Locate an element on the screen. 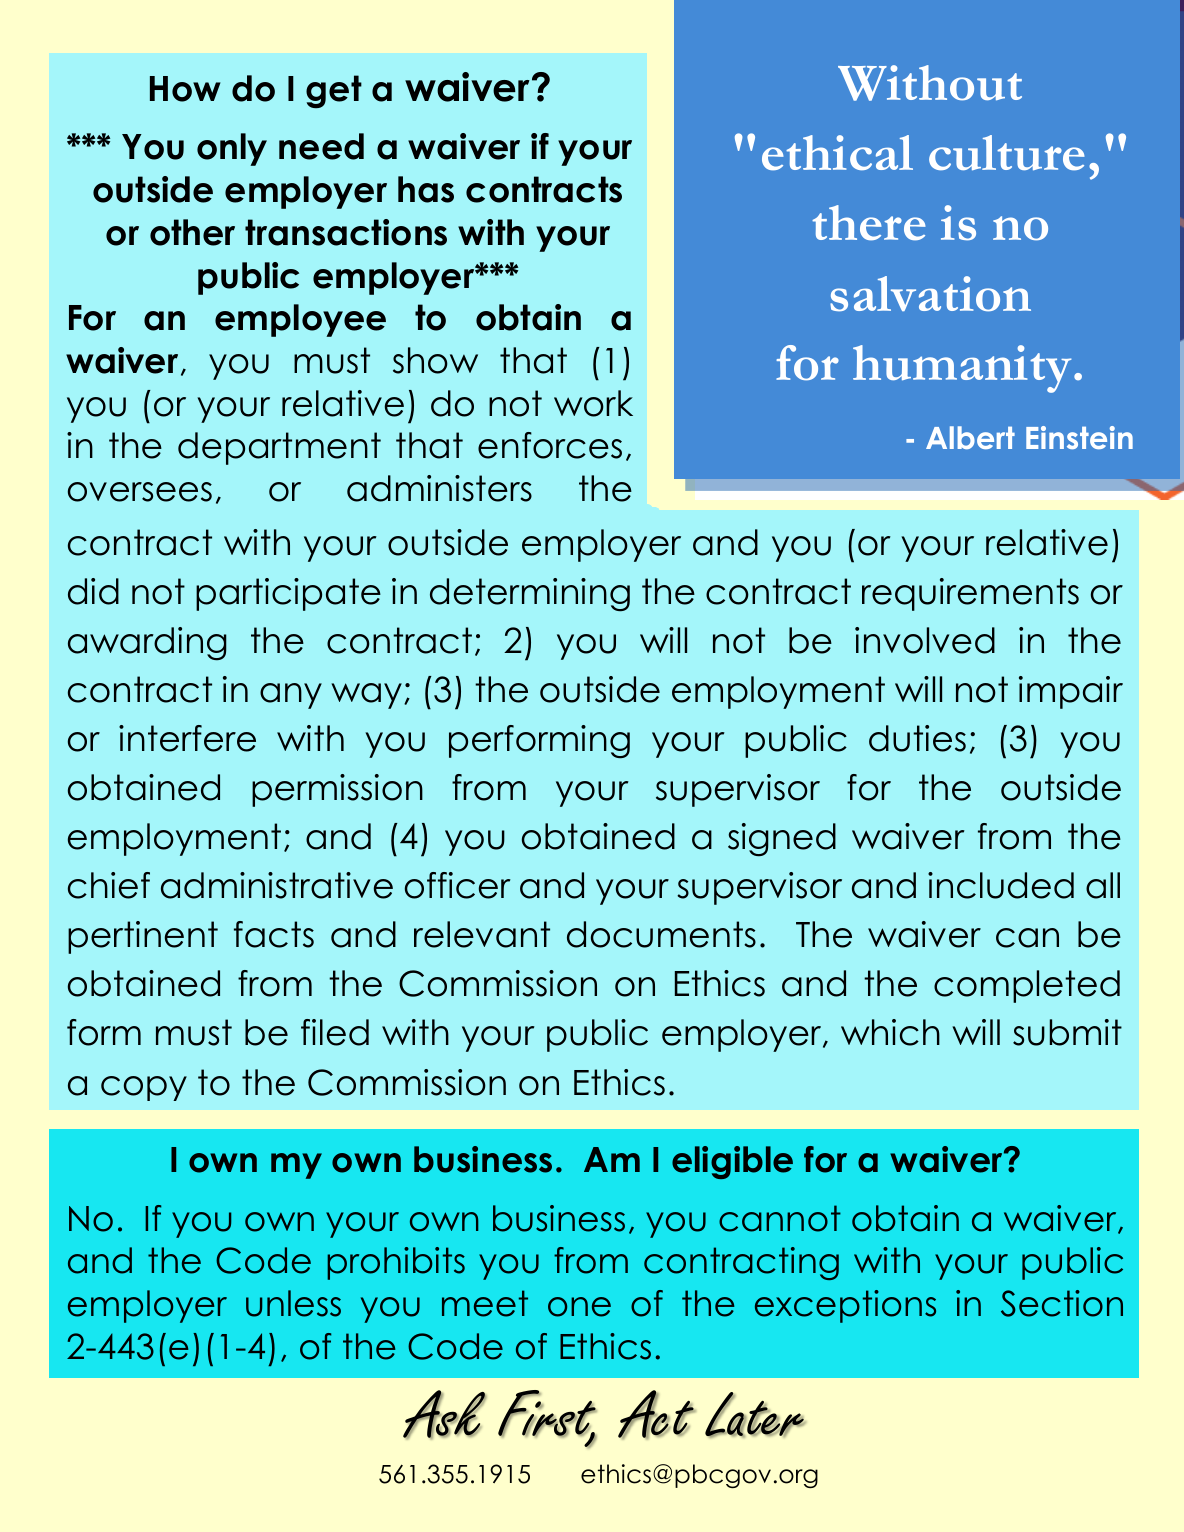 The image size is (1184, 1532). First is located at coordinates (547, 1414).
